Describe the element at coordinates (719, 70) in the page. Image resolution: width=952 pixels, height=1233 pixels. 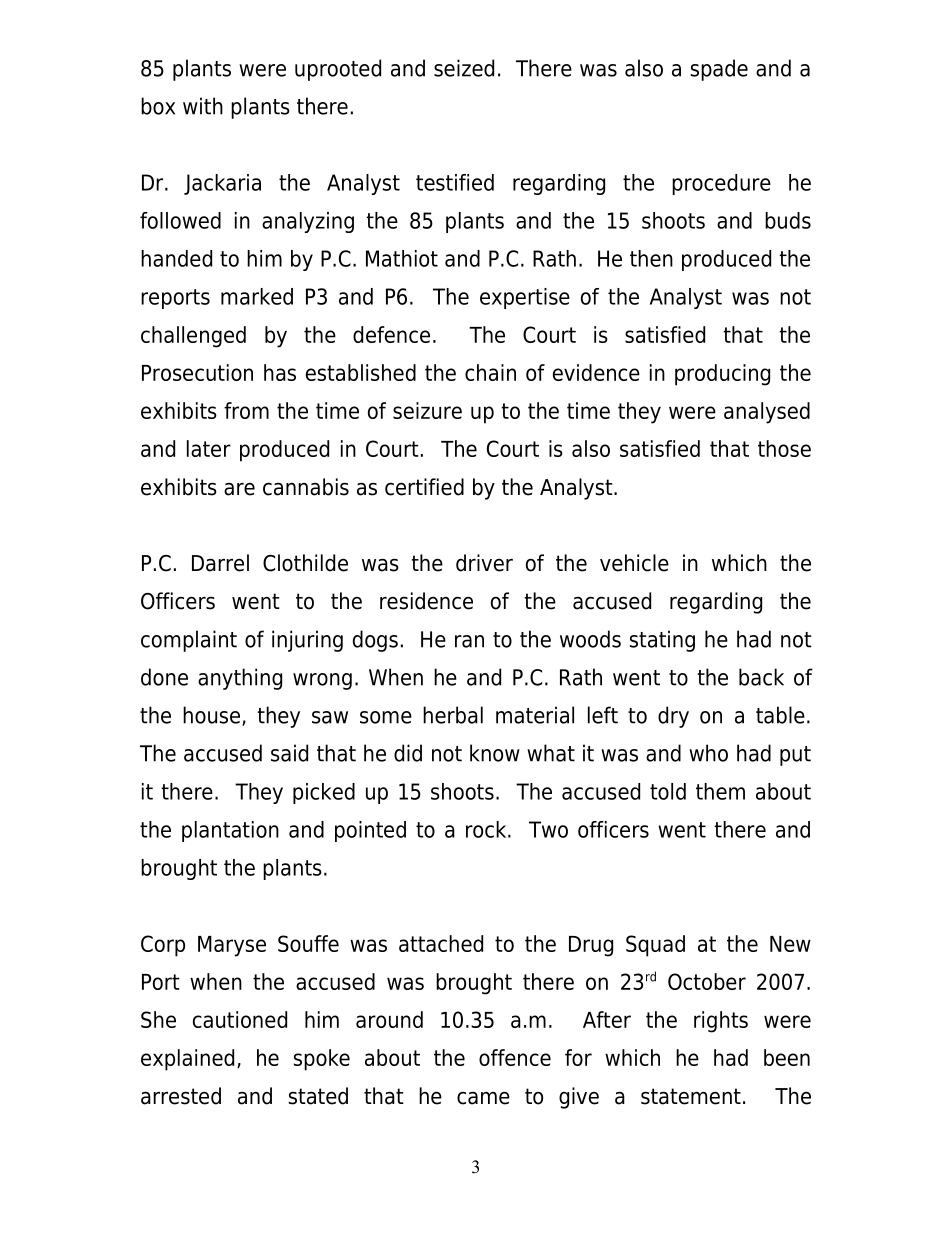
I see `spade` at that location.
